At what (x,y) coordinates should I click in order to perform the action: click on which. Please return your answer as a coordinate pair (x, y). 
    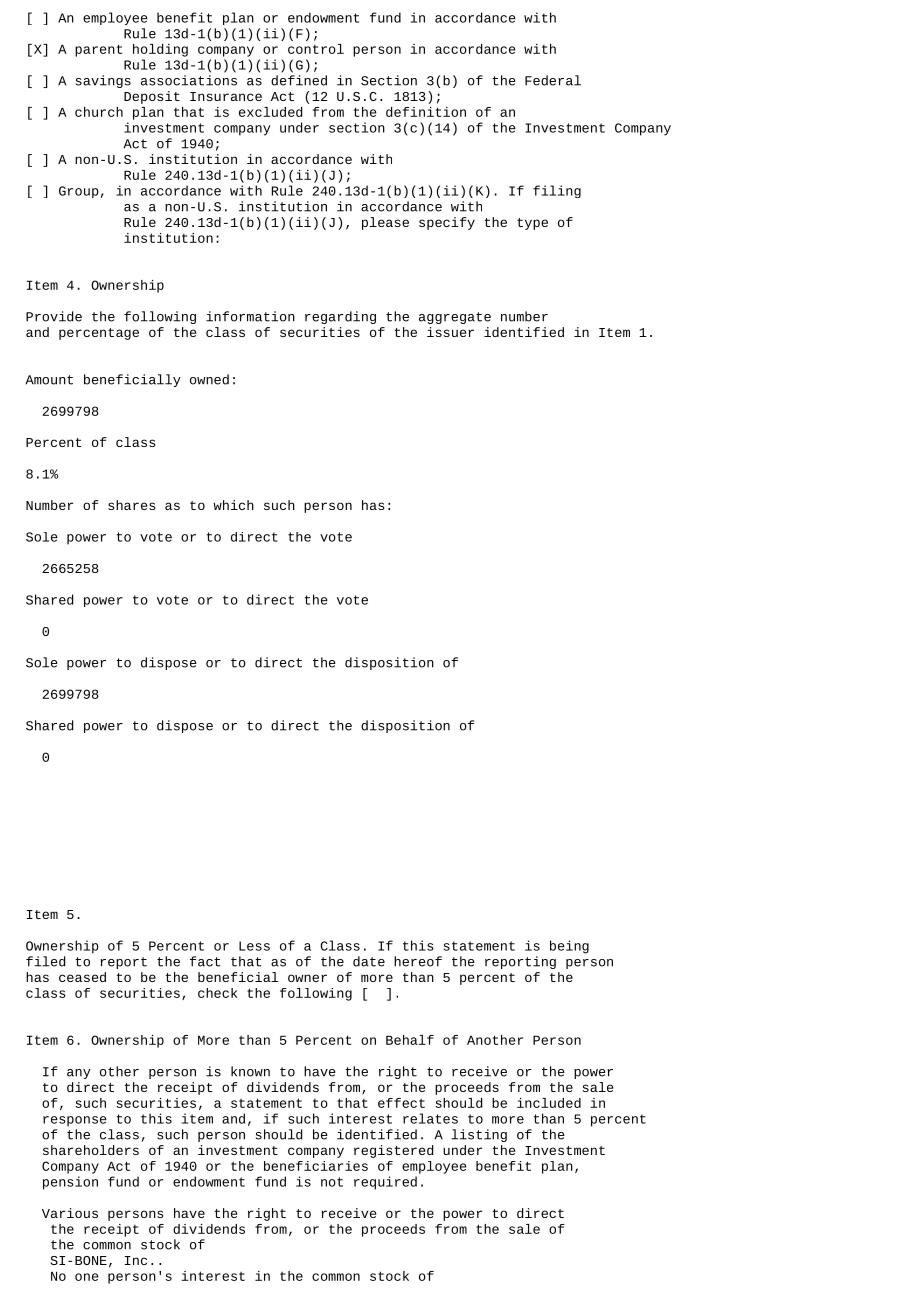
    Looking at the image, I should click on (233, 505).
